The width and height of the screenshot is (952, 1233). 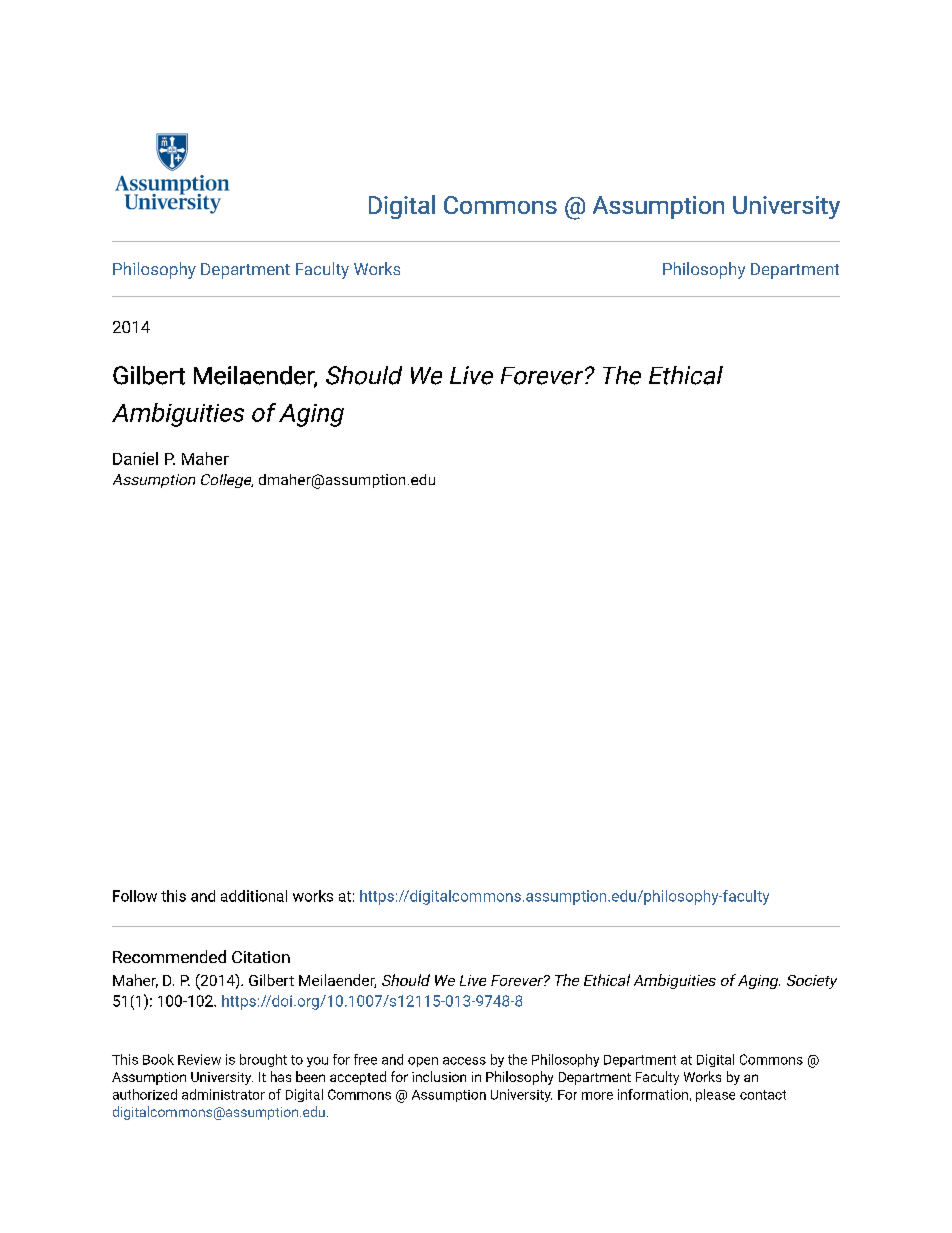 What do you see at coordinates (763, 1095) in the screenshot?
I see `contact` at bounding box center [763, 1095].
